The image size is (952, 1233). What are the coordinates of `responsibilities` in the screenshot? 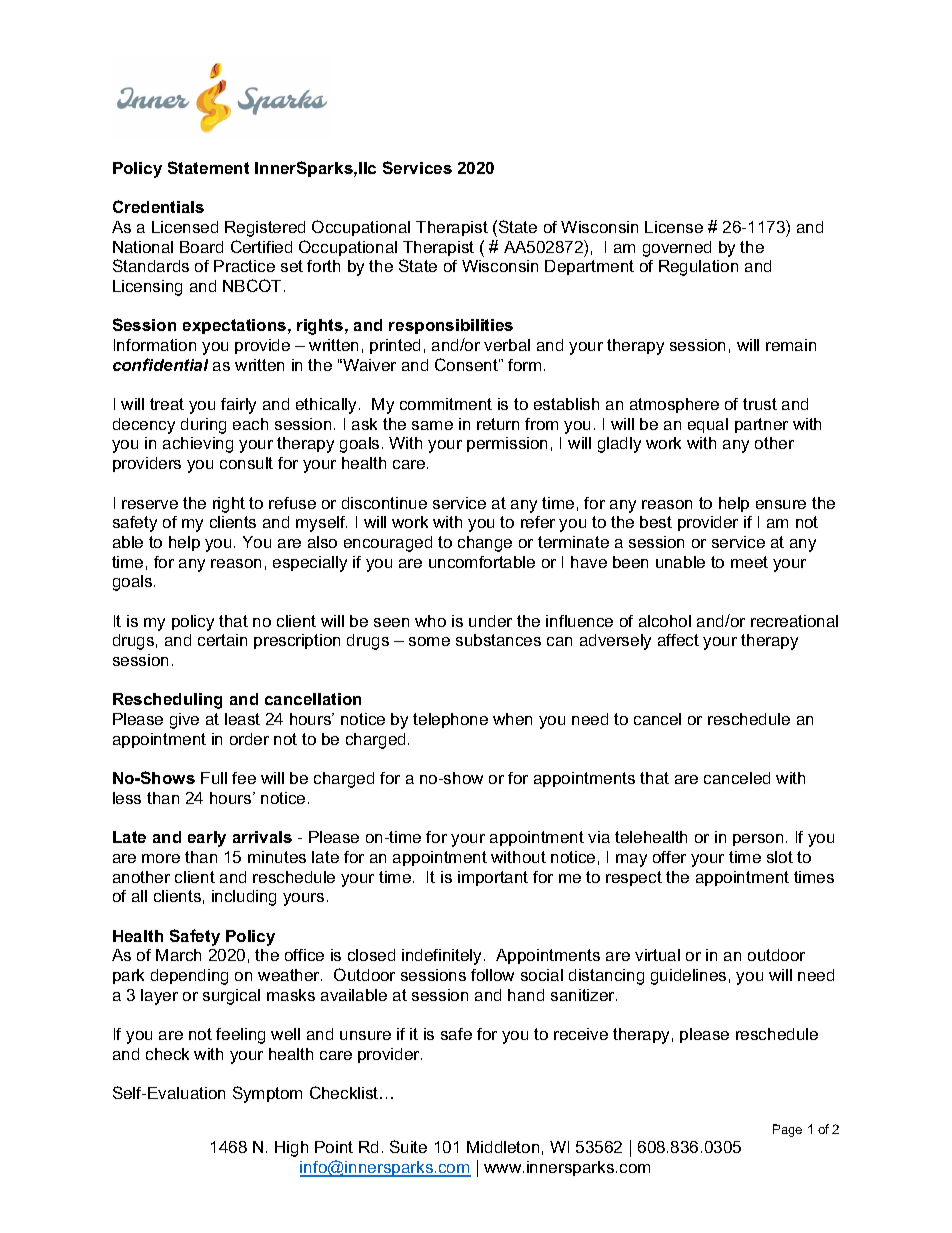 It's located at (451, 326).
